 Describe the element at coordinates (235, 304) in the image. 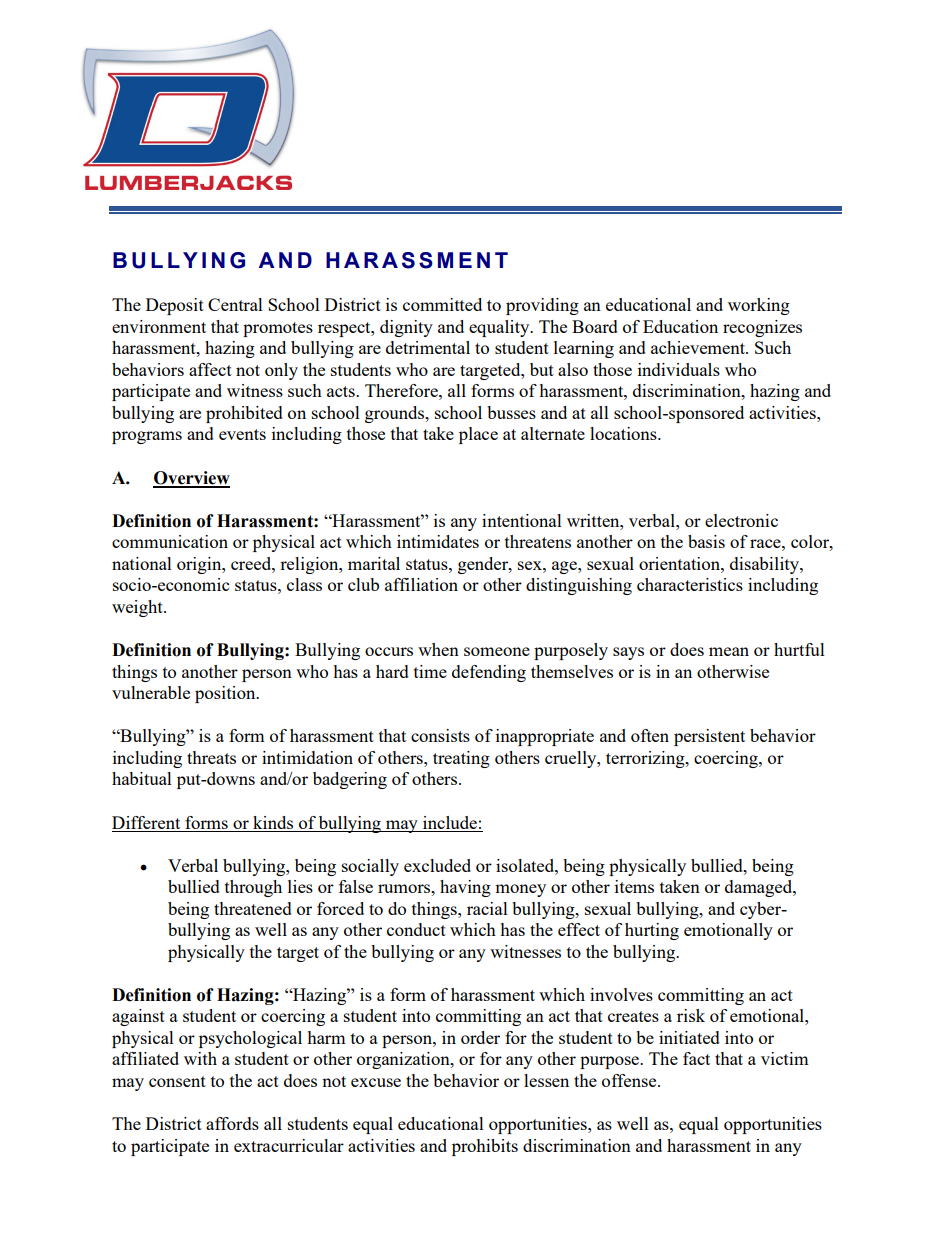

I see `Central` at that location.
